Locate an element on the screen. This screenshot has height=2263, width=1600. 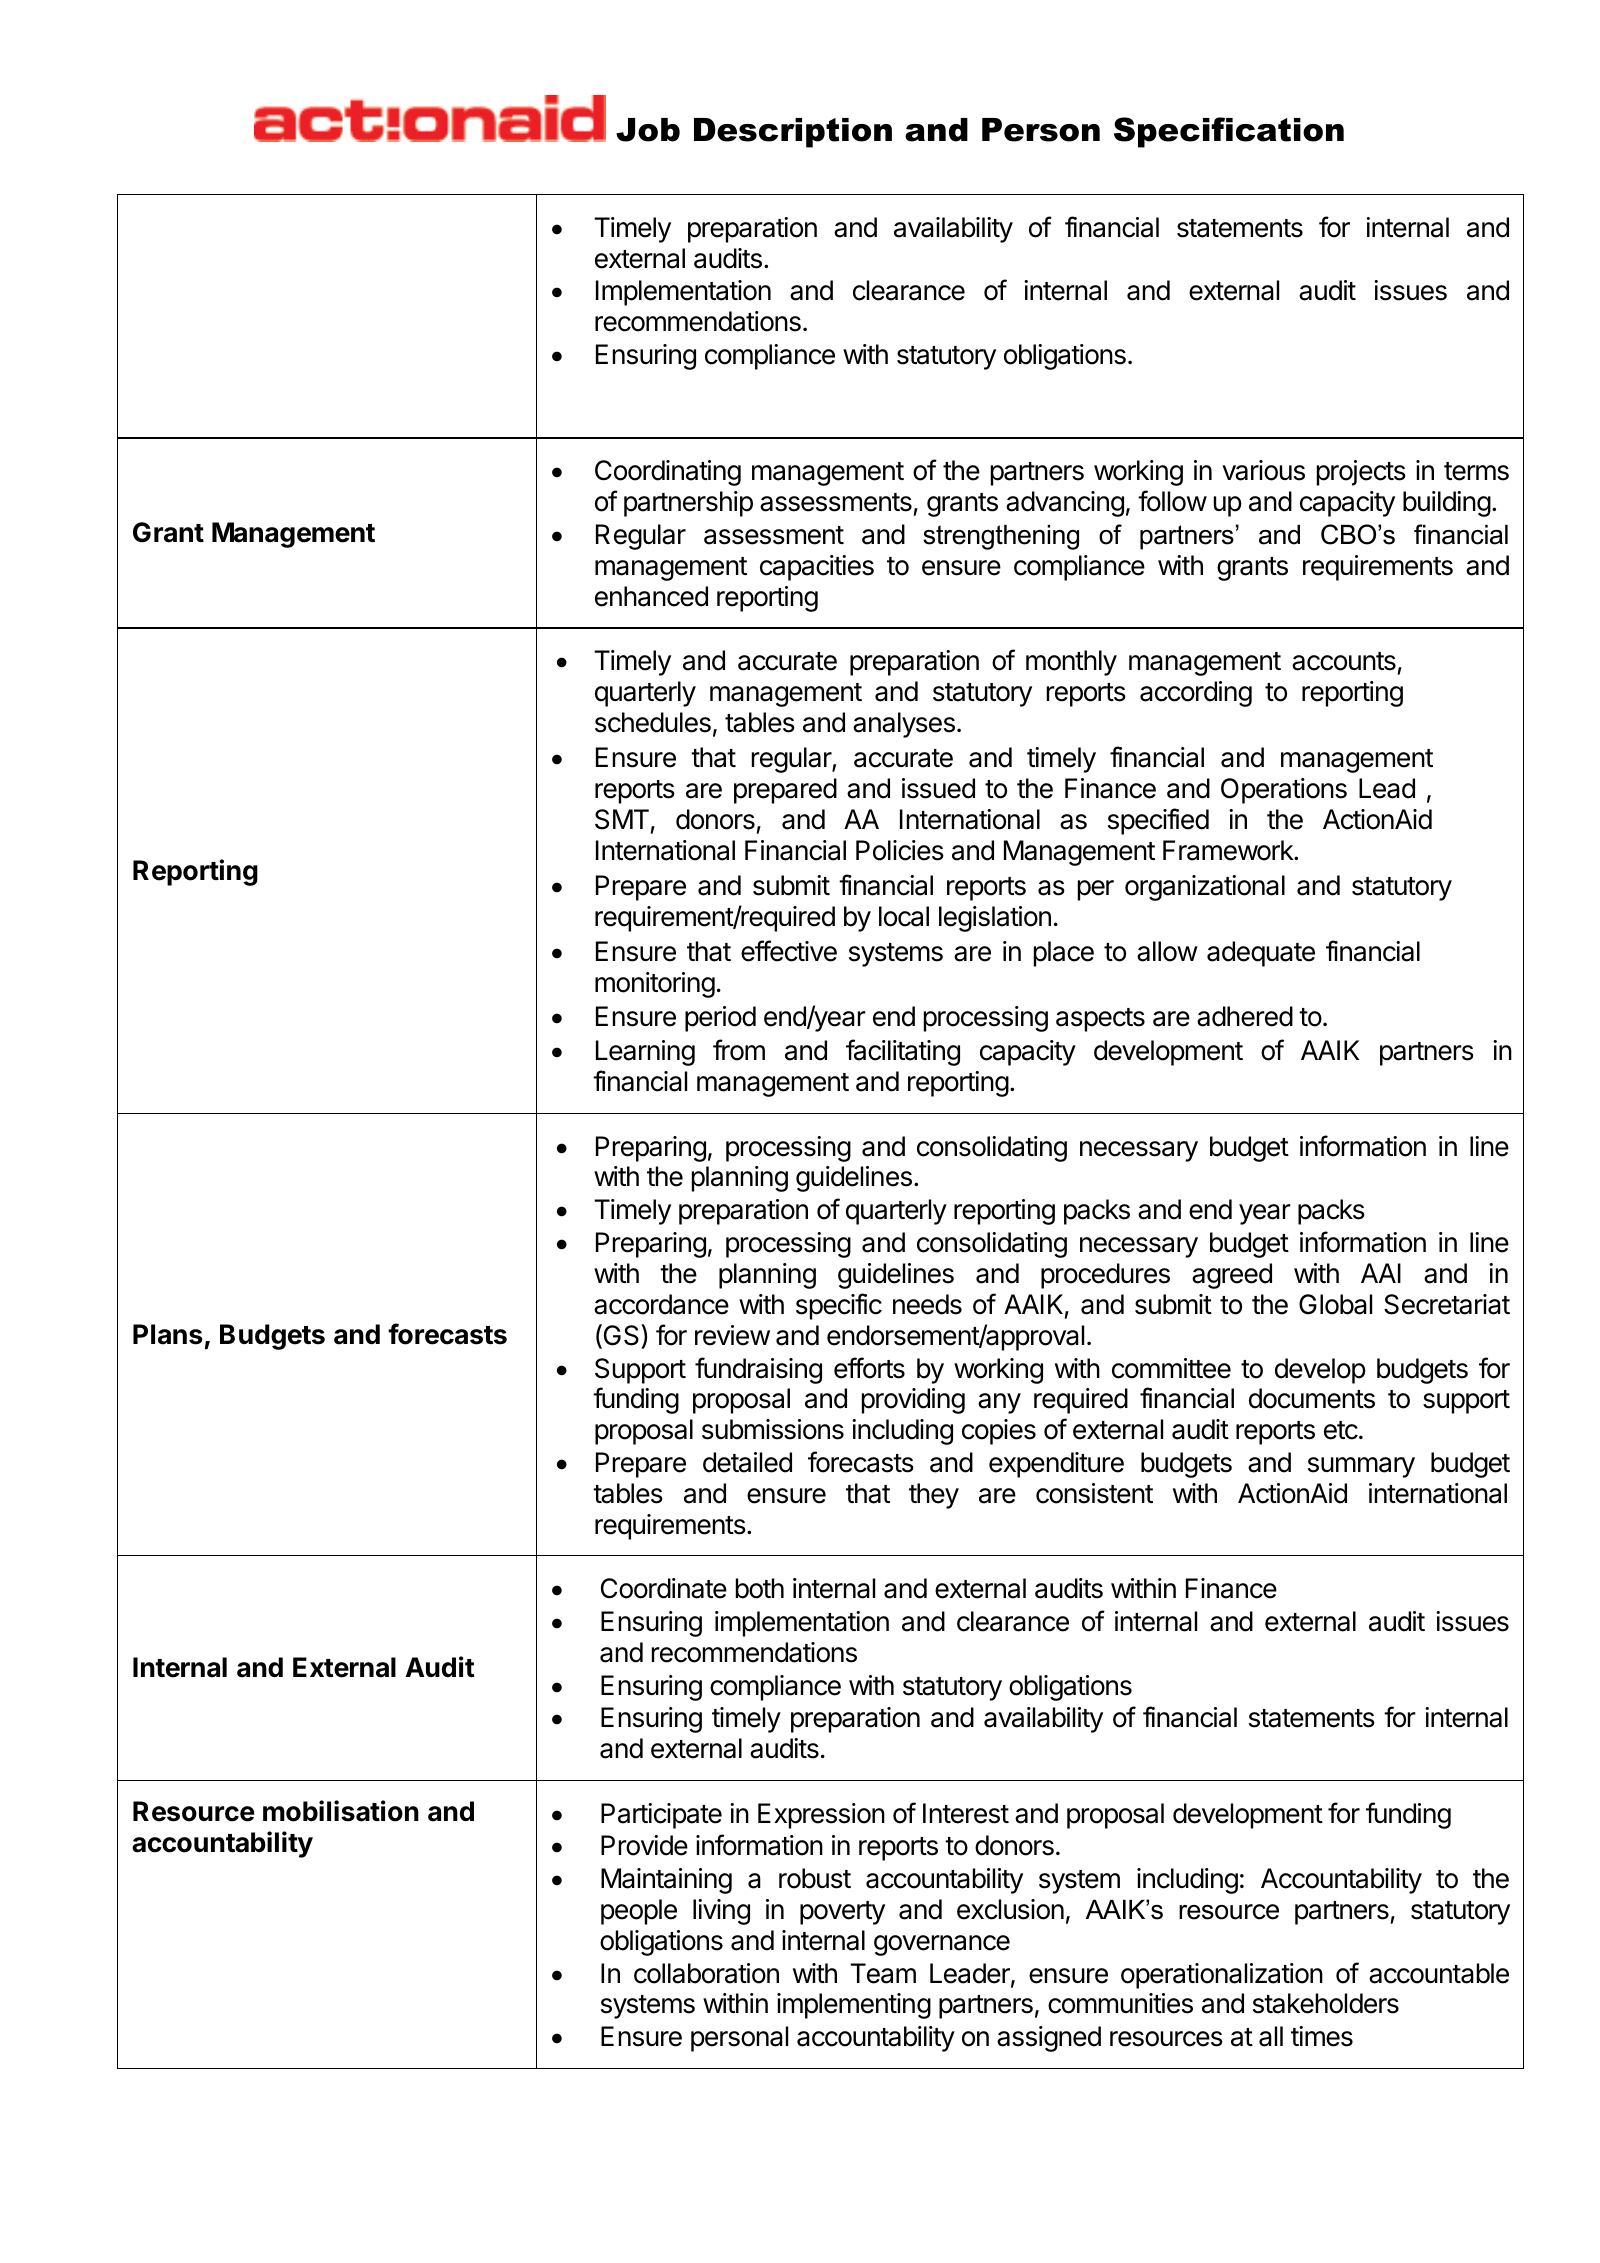
mobilisation is located at coordinates (341, 1811).
